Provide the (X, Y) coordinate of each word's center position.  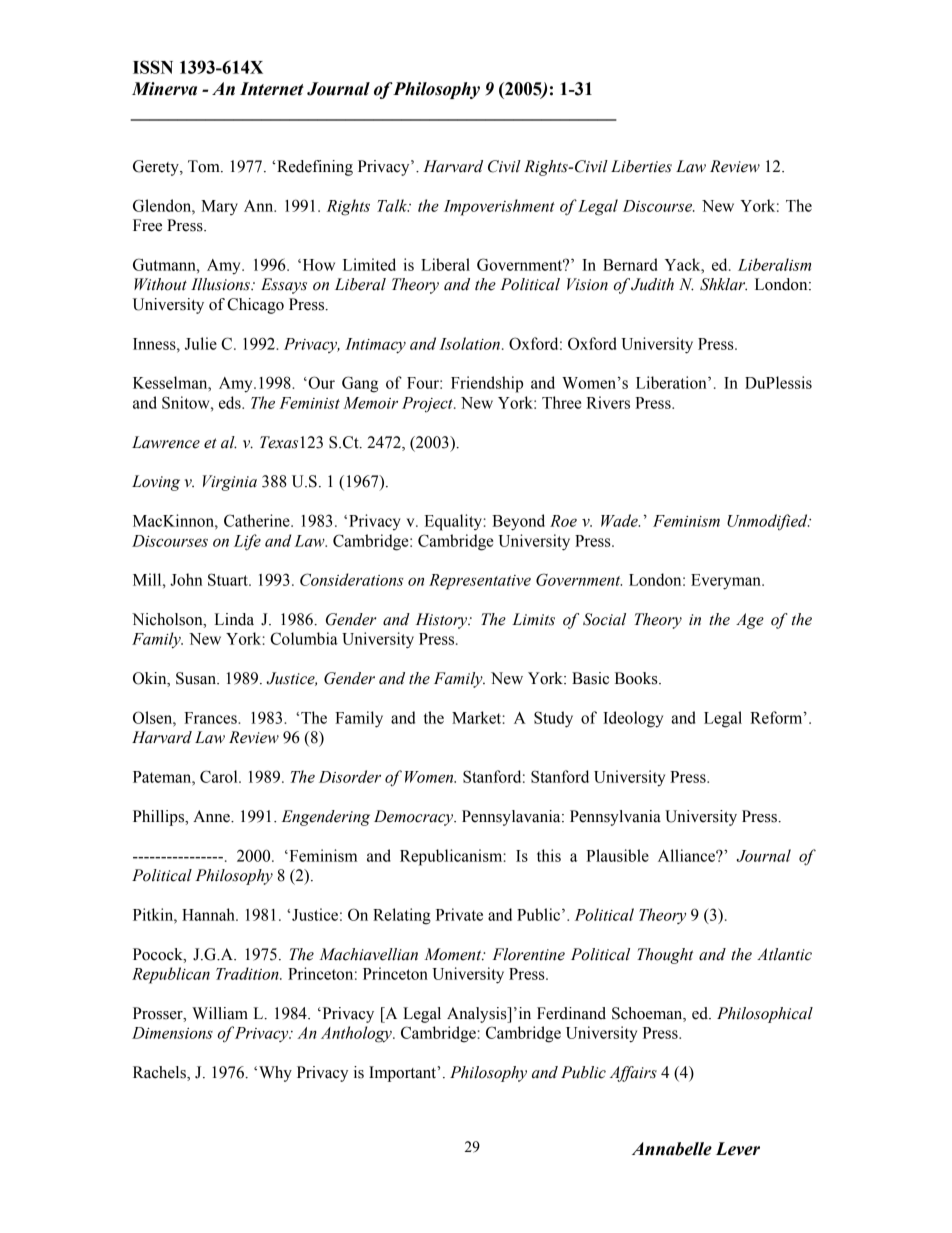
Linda (234, 619)
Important (404, 1074)
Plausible (617, 855)
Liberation (672, 382)
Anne (212, 816)
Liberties (641, 166)
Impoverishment (499, 207)
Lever (738, 1149)
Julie (201, 343)
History (443, 621)
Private (459, 914)
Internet (272, 89)
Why (275, 1074)
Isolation (469, 343)
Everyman (727, 582)
